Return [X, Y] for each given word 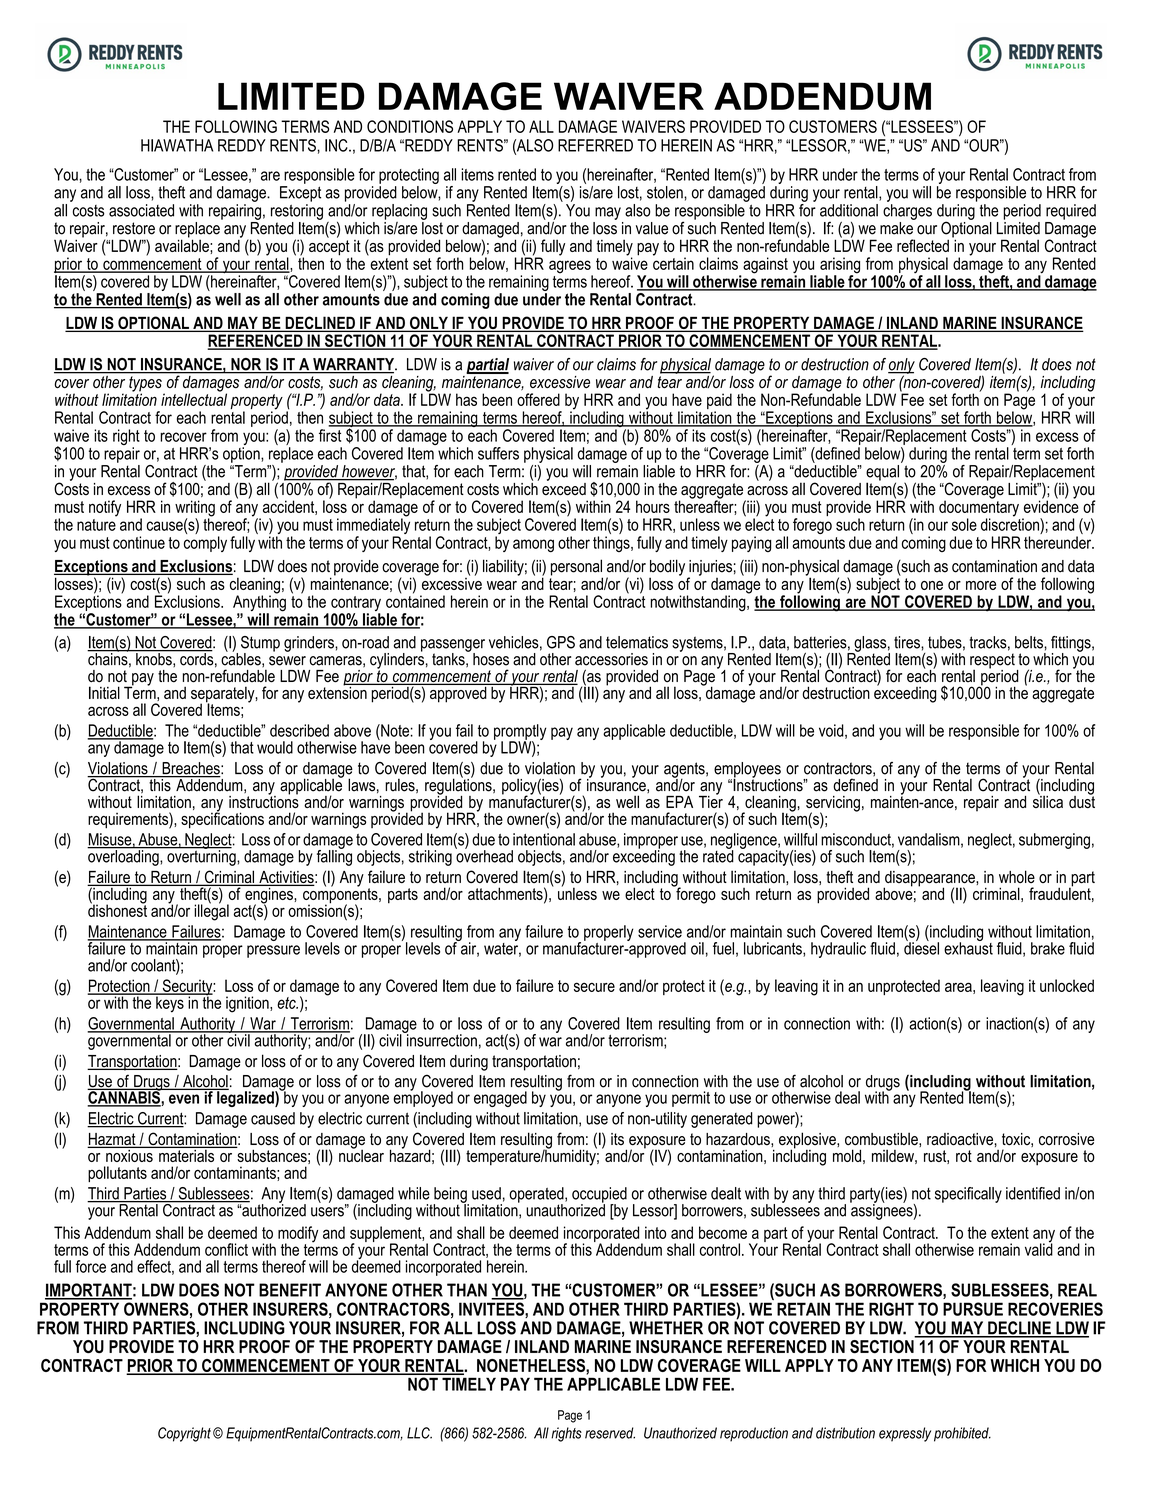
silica [1048, 800]
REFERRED [595, 145]
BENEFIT [290, 1290]
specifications [222, 819]
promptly [520, 733]
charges [907, 212]
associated [141, 210]
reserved [610, 1433]
